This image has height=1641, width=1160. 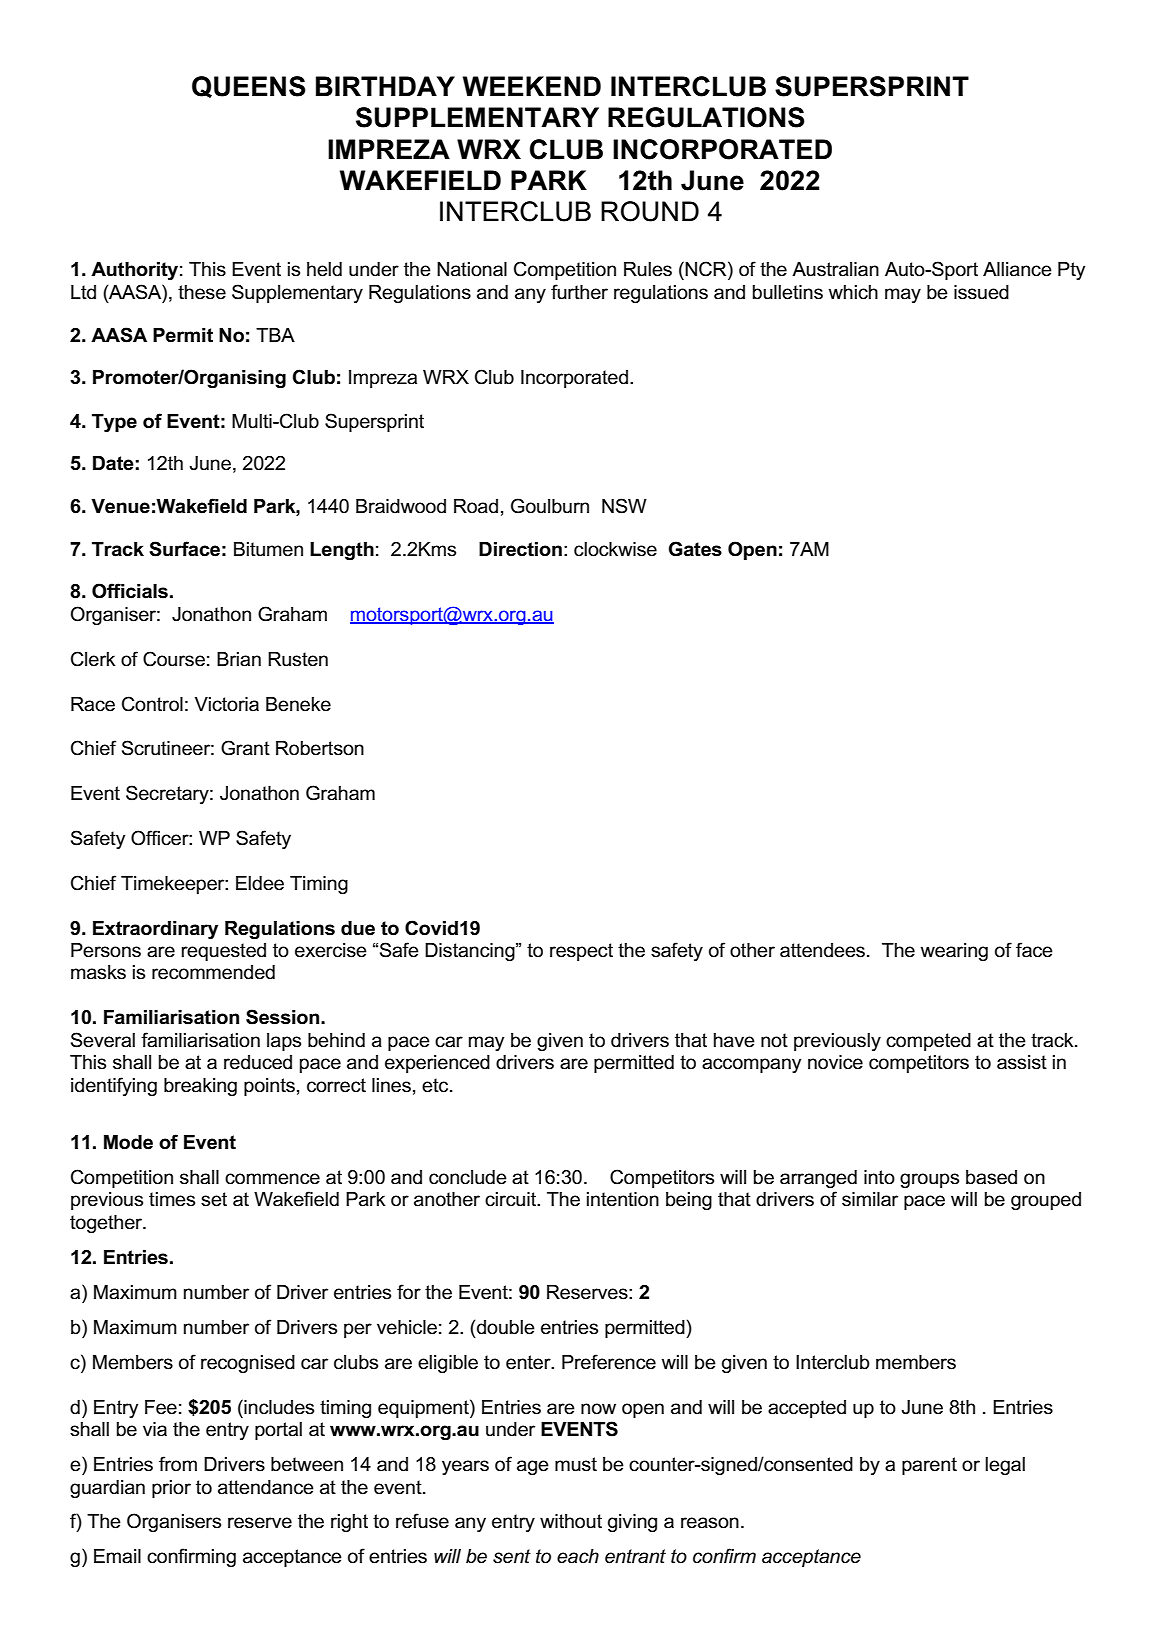 I want to click on NSW, so click(x=624, y=506).
